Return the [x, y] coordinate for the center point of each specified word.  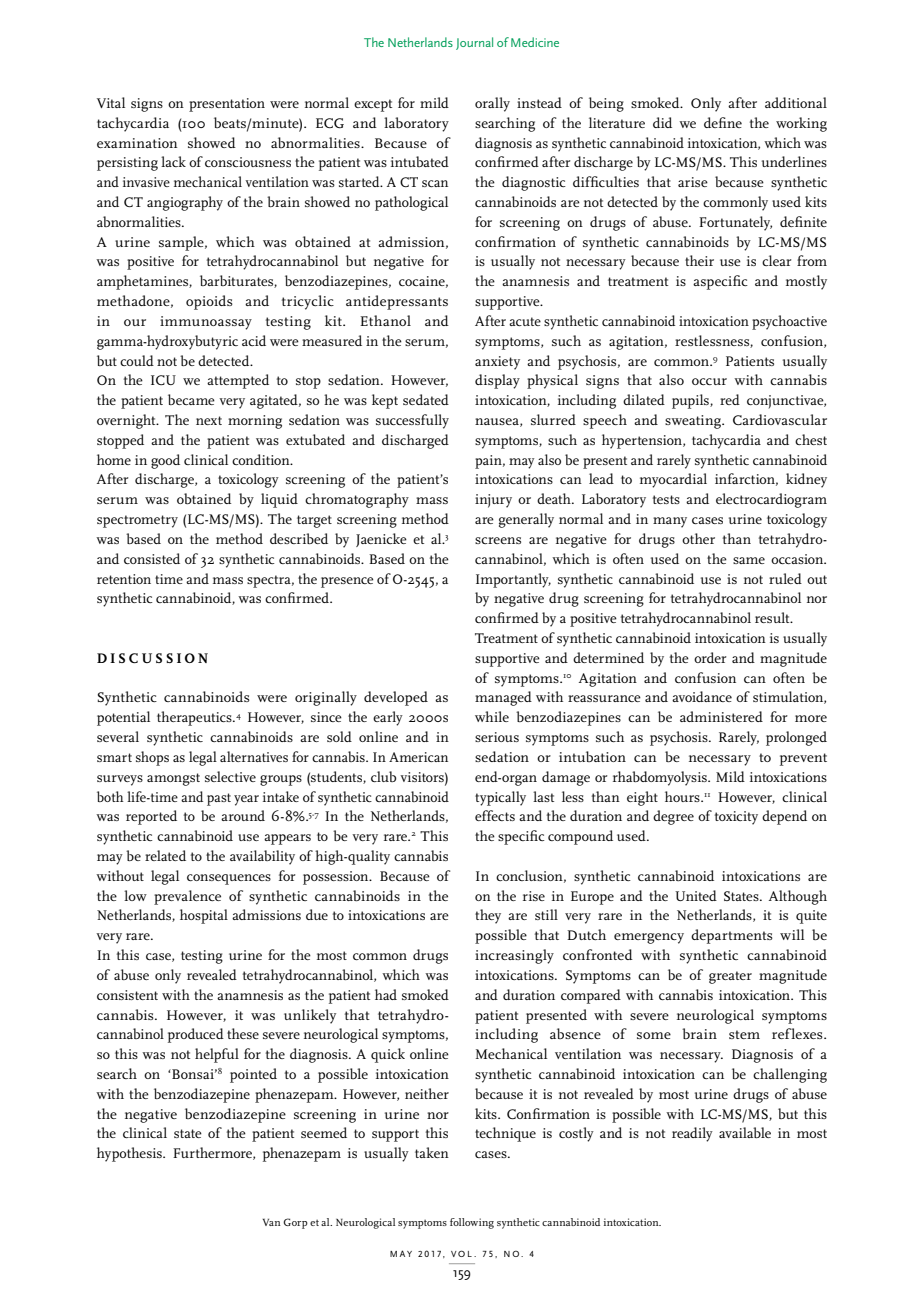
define [723, 122]
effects [495, 815]
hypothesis [130, 1154]
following [472, 1223]
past [219, 799]
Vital [111, 102]
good [165, 461]
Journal [474, 43]
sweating [694, 422]
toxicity [736, 818]
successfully [412, 421]
